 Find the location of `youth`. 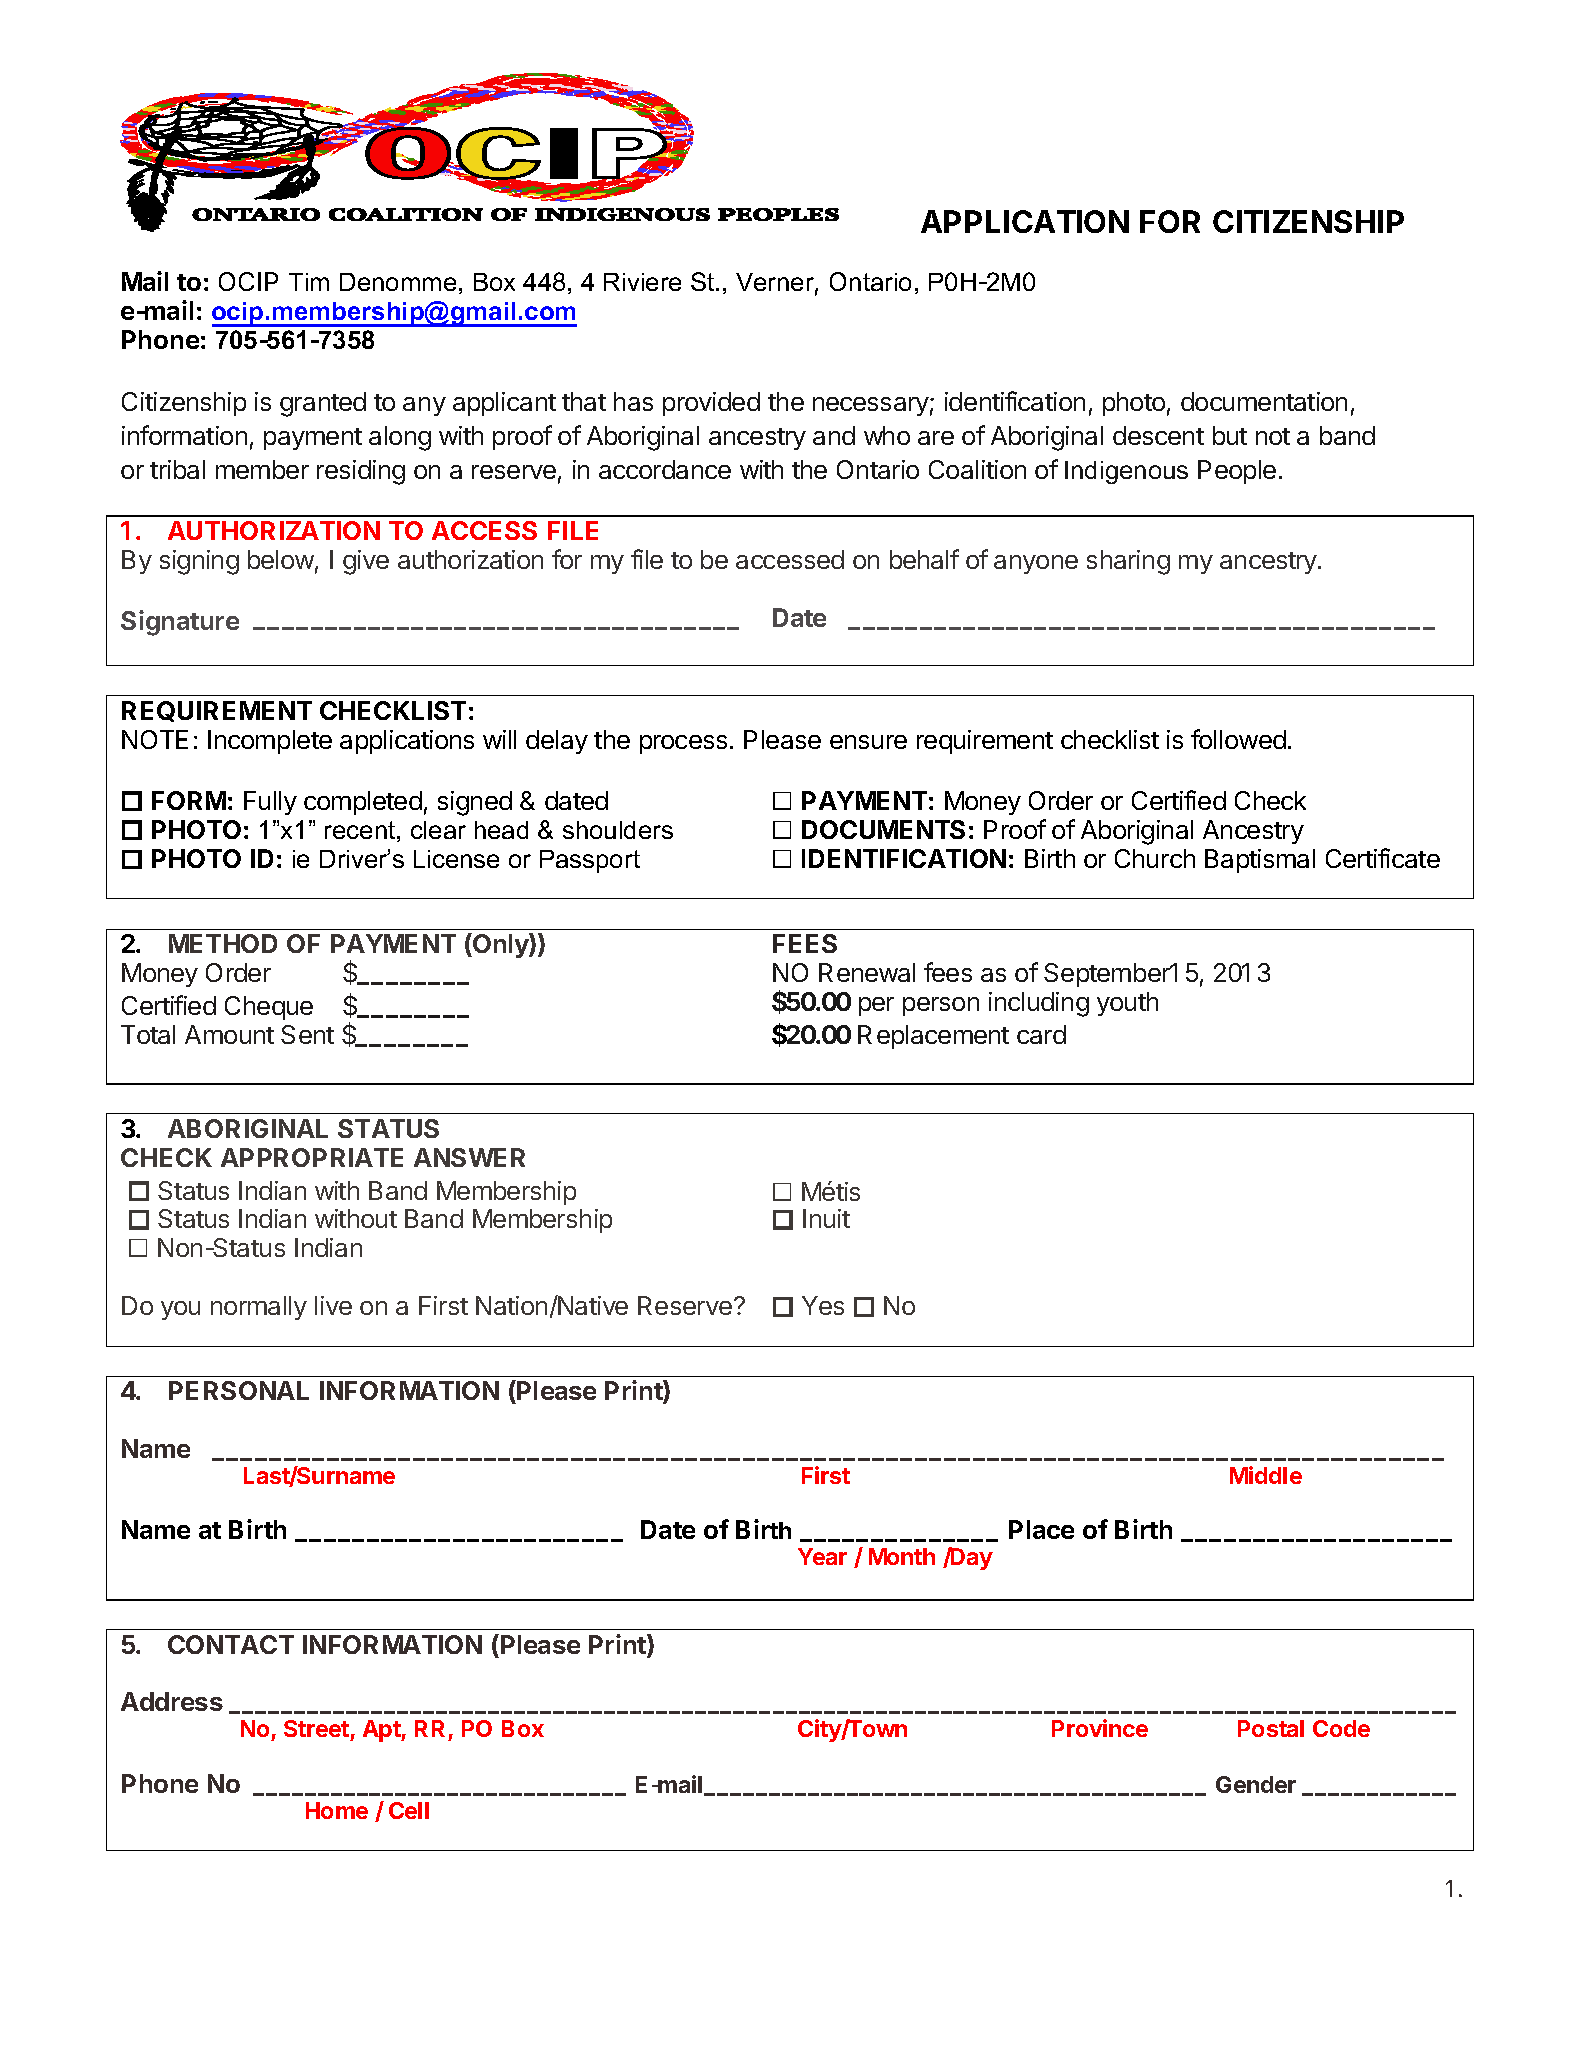

youth is located at coordinates (1127, 1004).
